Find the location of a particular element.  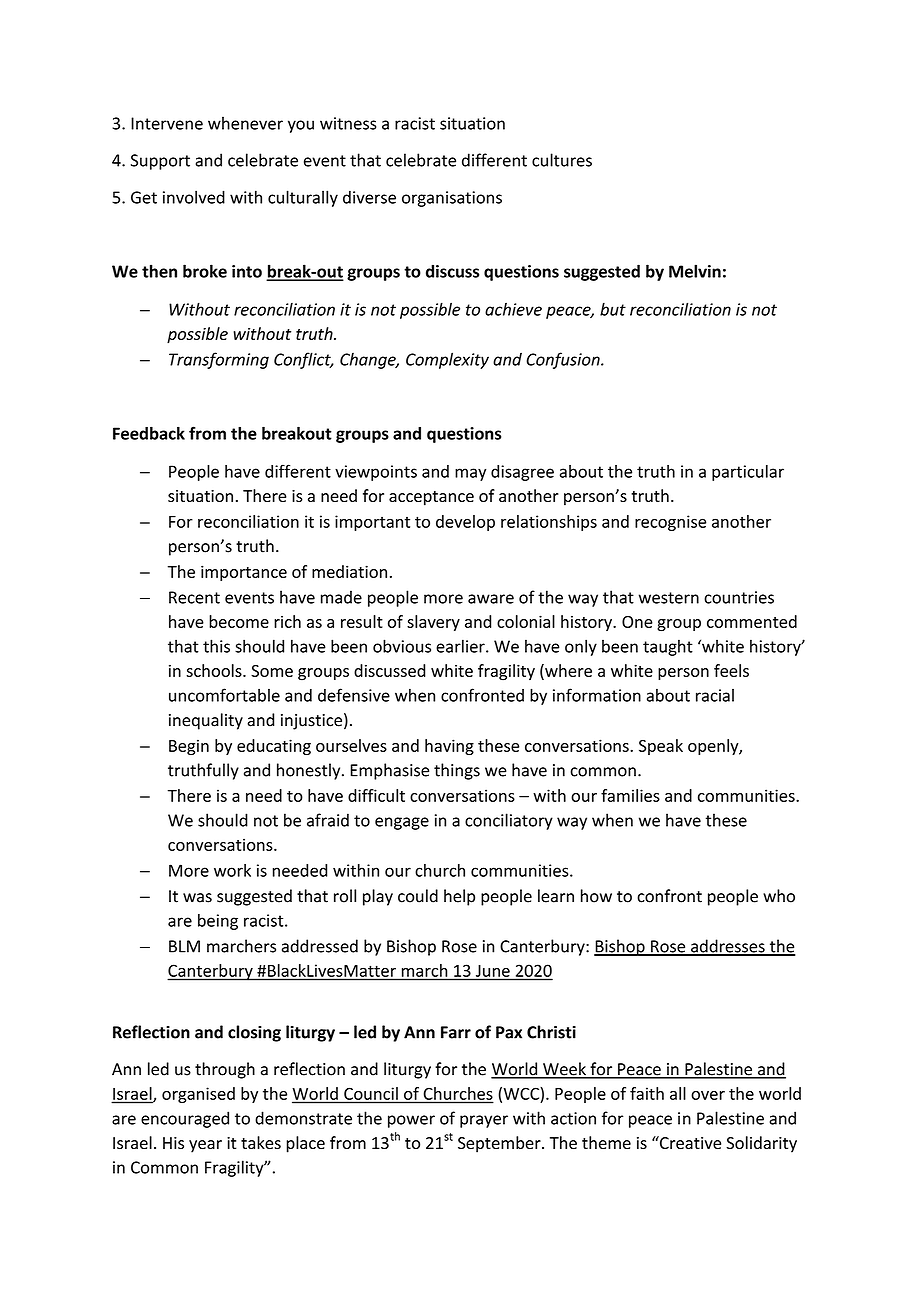

involved is located at coordinates (194, 197).
